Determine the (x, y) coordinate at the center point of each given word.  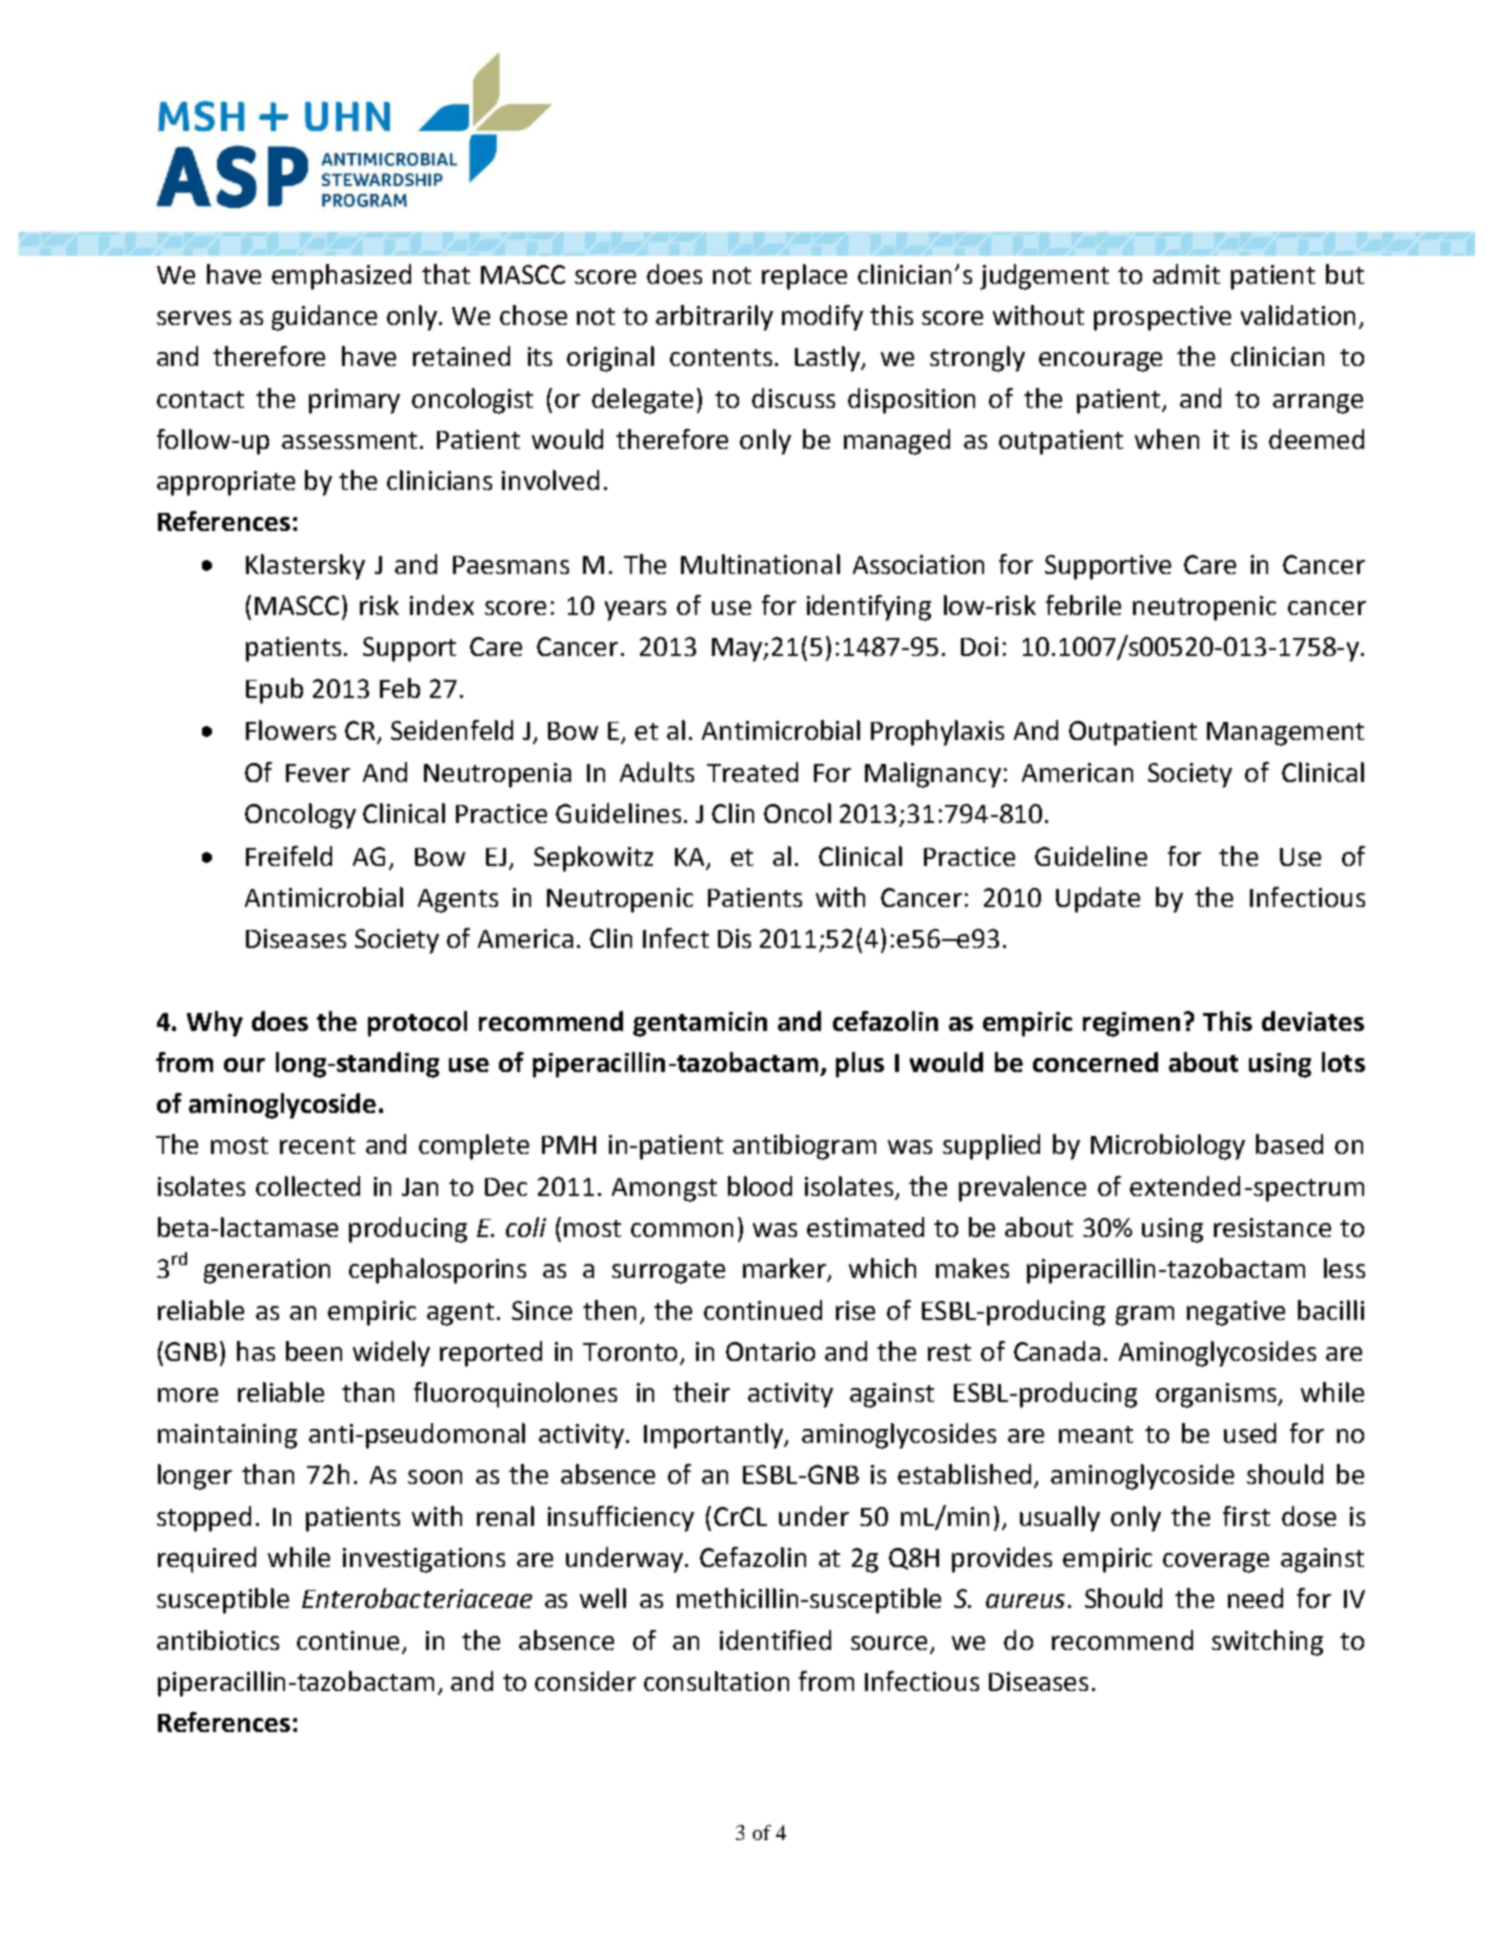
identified (775, 1640)
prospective (1162, 318)
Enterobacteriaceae (417, 1598)
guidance (324, 318)
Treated (752, 772)
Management (1285, 734)
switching (1267, 1643)
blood (760, 1186)
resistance (1272, 1227)
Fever (318, 773)
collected (308, 1186)
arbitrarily (714, 318)
